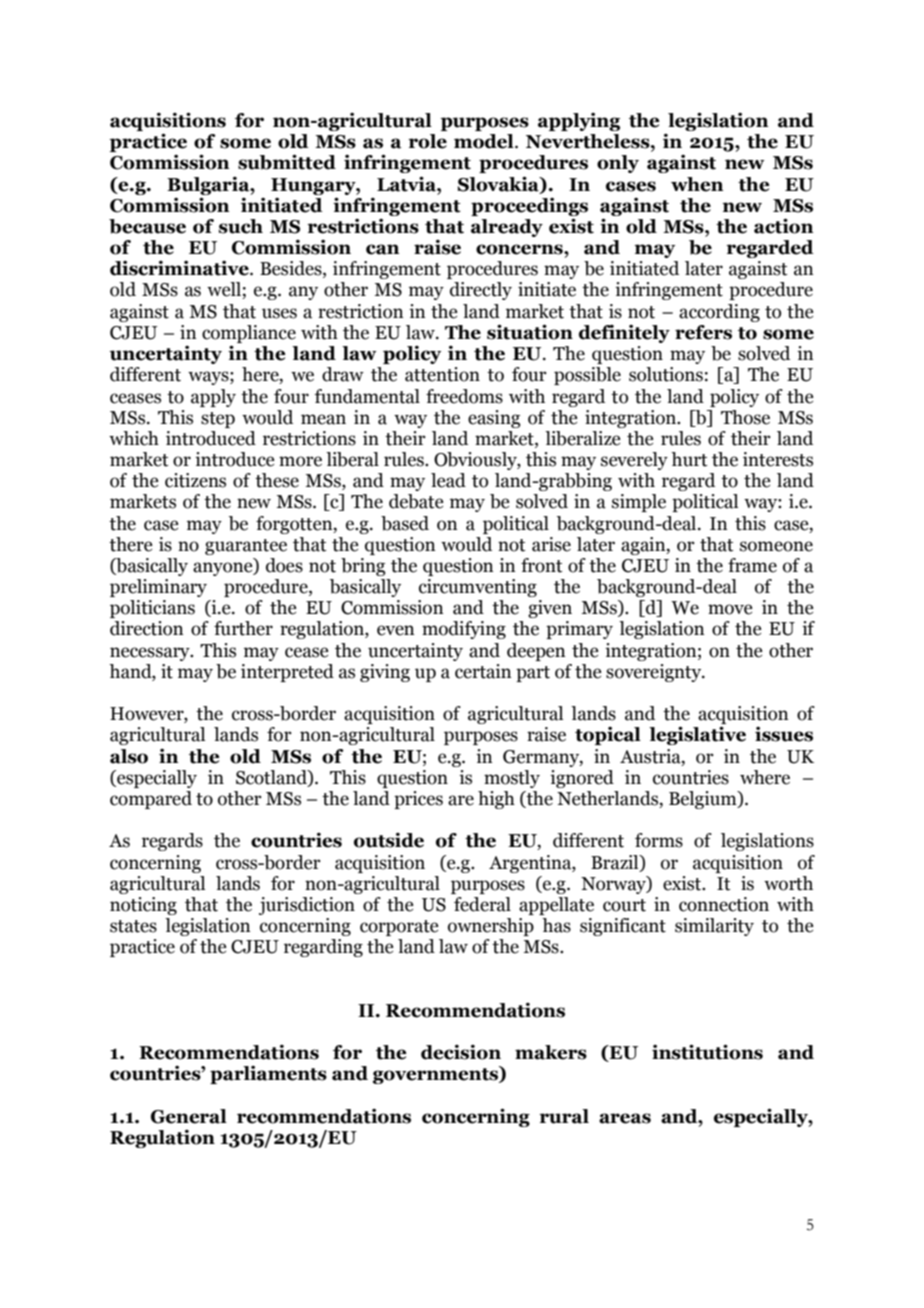 This page has width=924, height=1308. I want to click on General, so click(189, 1116).
